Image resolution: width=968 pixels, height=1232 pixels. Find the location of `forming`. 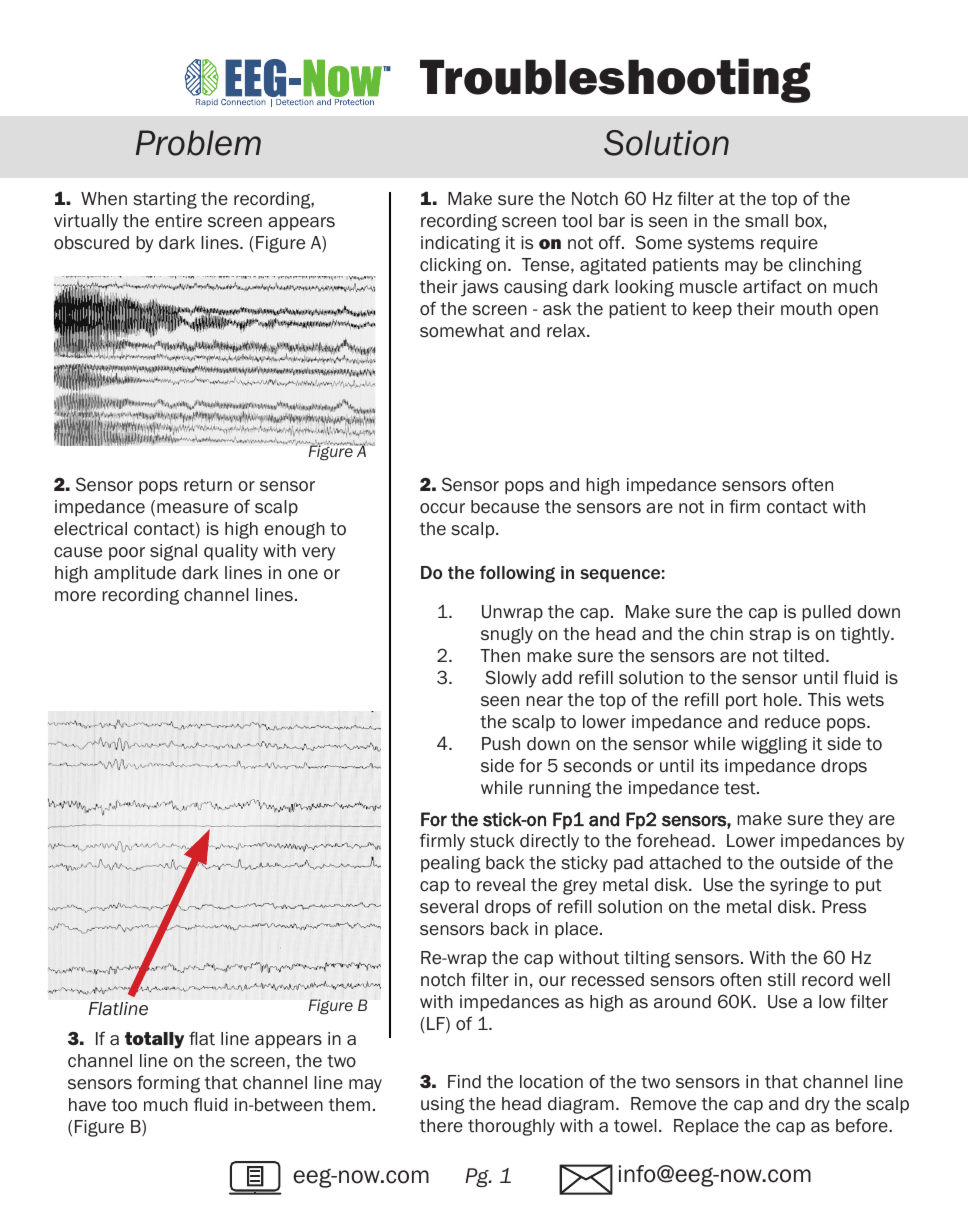

forming is located at coordinates (168, 1084).
